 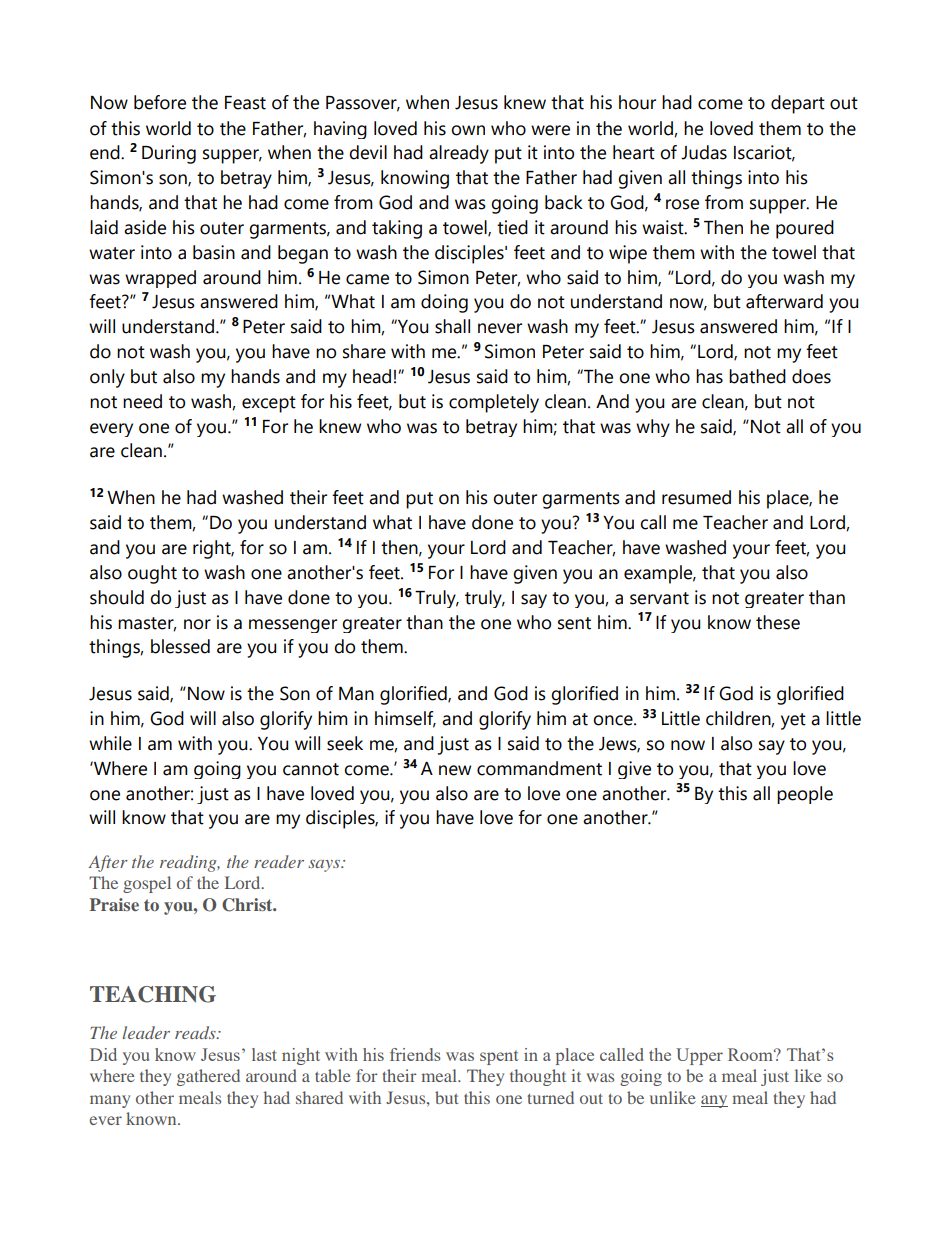 What do you see at coordinates (197, 624) in the document?
I see `nor` at bounding box center [197, 624].
